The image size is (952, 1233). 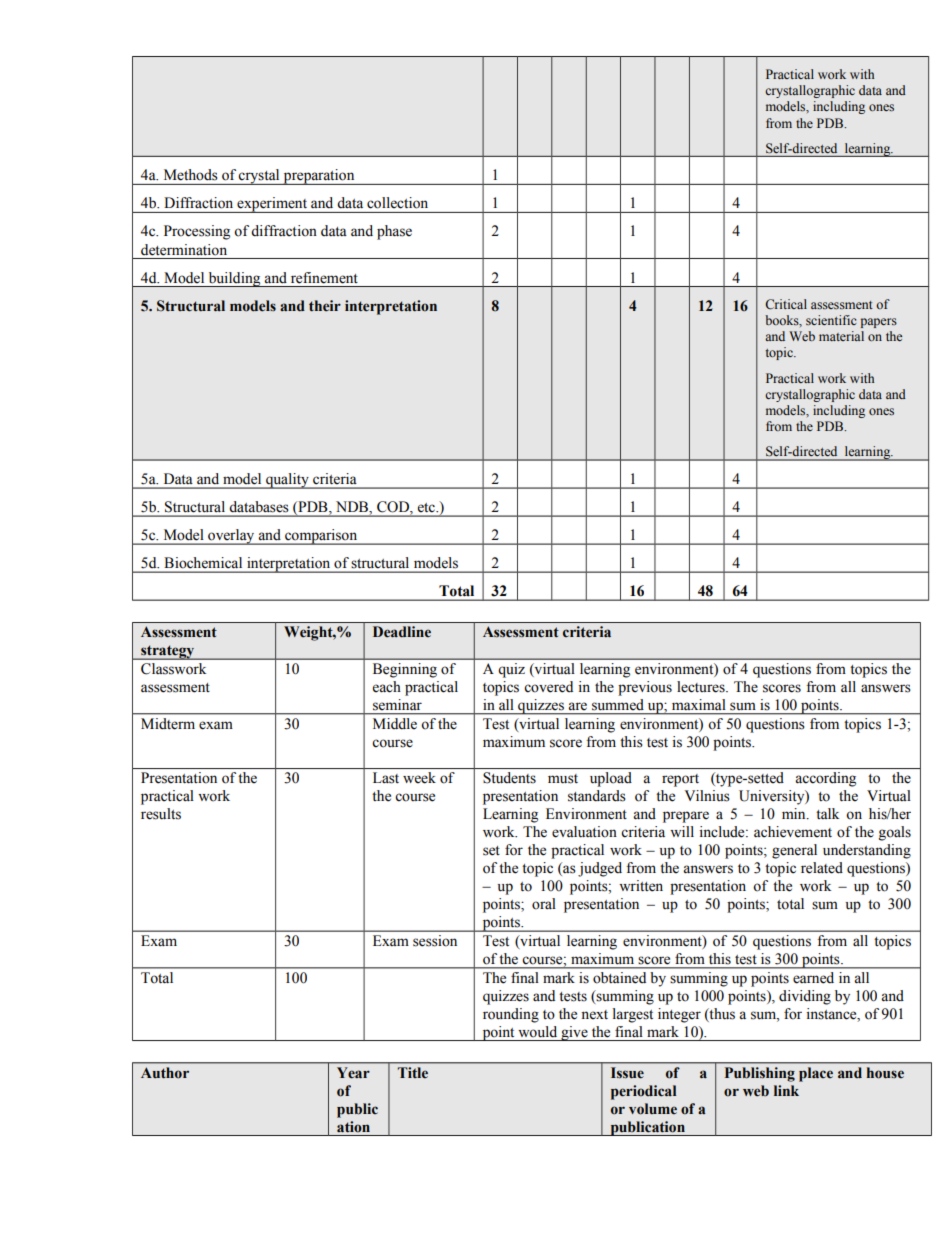 I want to click on lectures, so click(x=702, y=687).
